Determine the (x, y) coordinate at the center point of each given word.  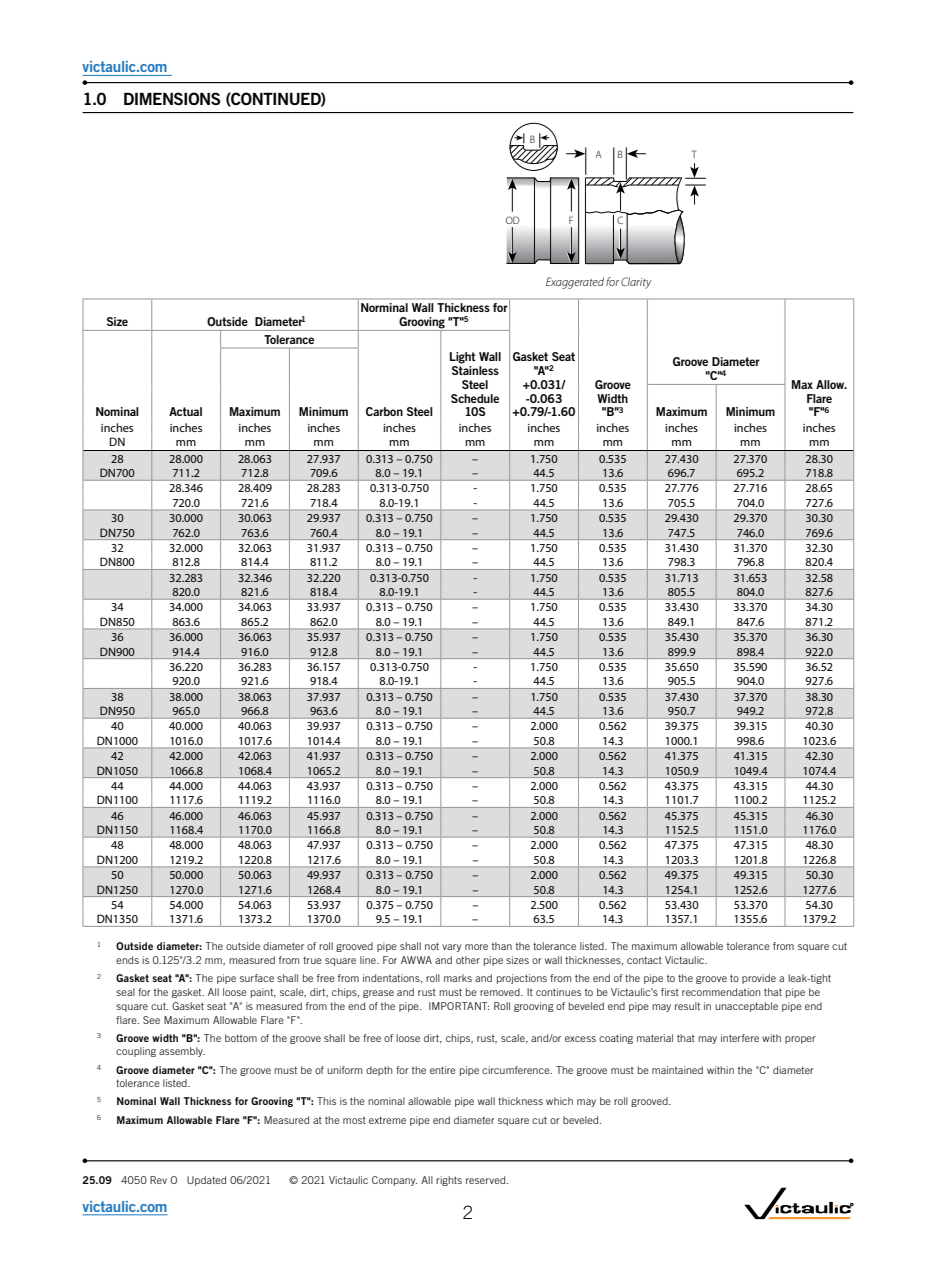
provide (759, 979)
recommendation (721, 992)
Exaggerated (575, 283)
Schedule (475, 398)
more (476, 947)
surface (257, 978)
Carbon (384, 411)
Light (463, 358)
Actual (185, 411)
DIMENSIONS (172, 98)
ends (127, 960)
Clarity (636, 283)
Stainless (475, 370)
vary (451, 948)
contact (644, 960)
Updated (206, 1181)
